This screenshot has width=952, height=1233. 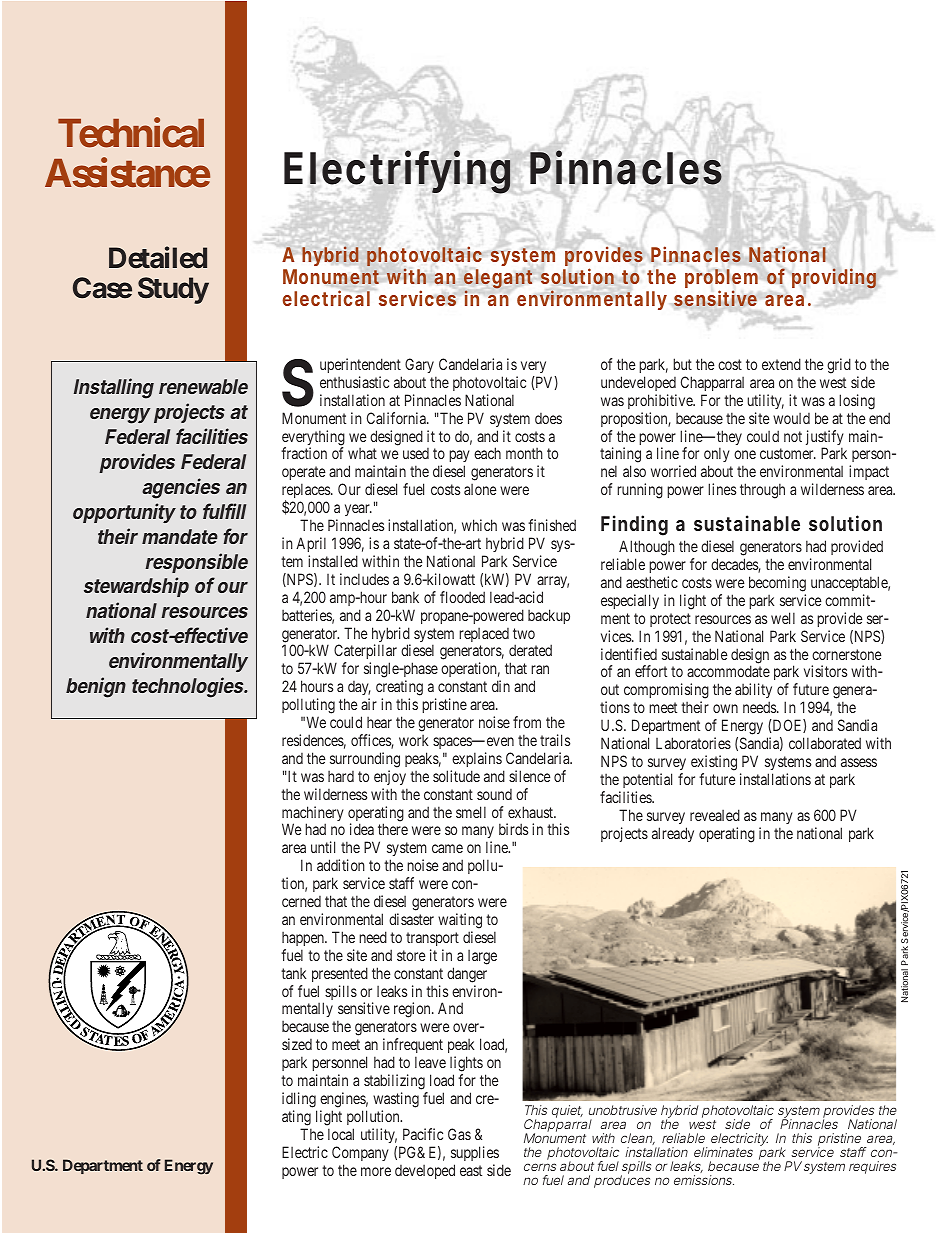 What do you see at coordinates (479, 525) in the screenshot?
I see `which` at bounding box center [479, 525].
